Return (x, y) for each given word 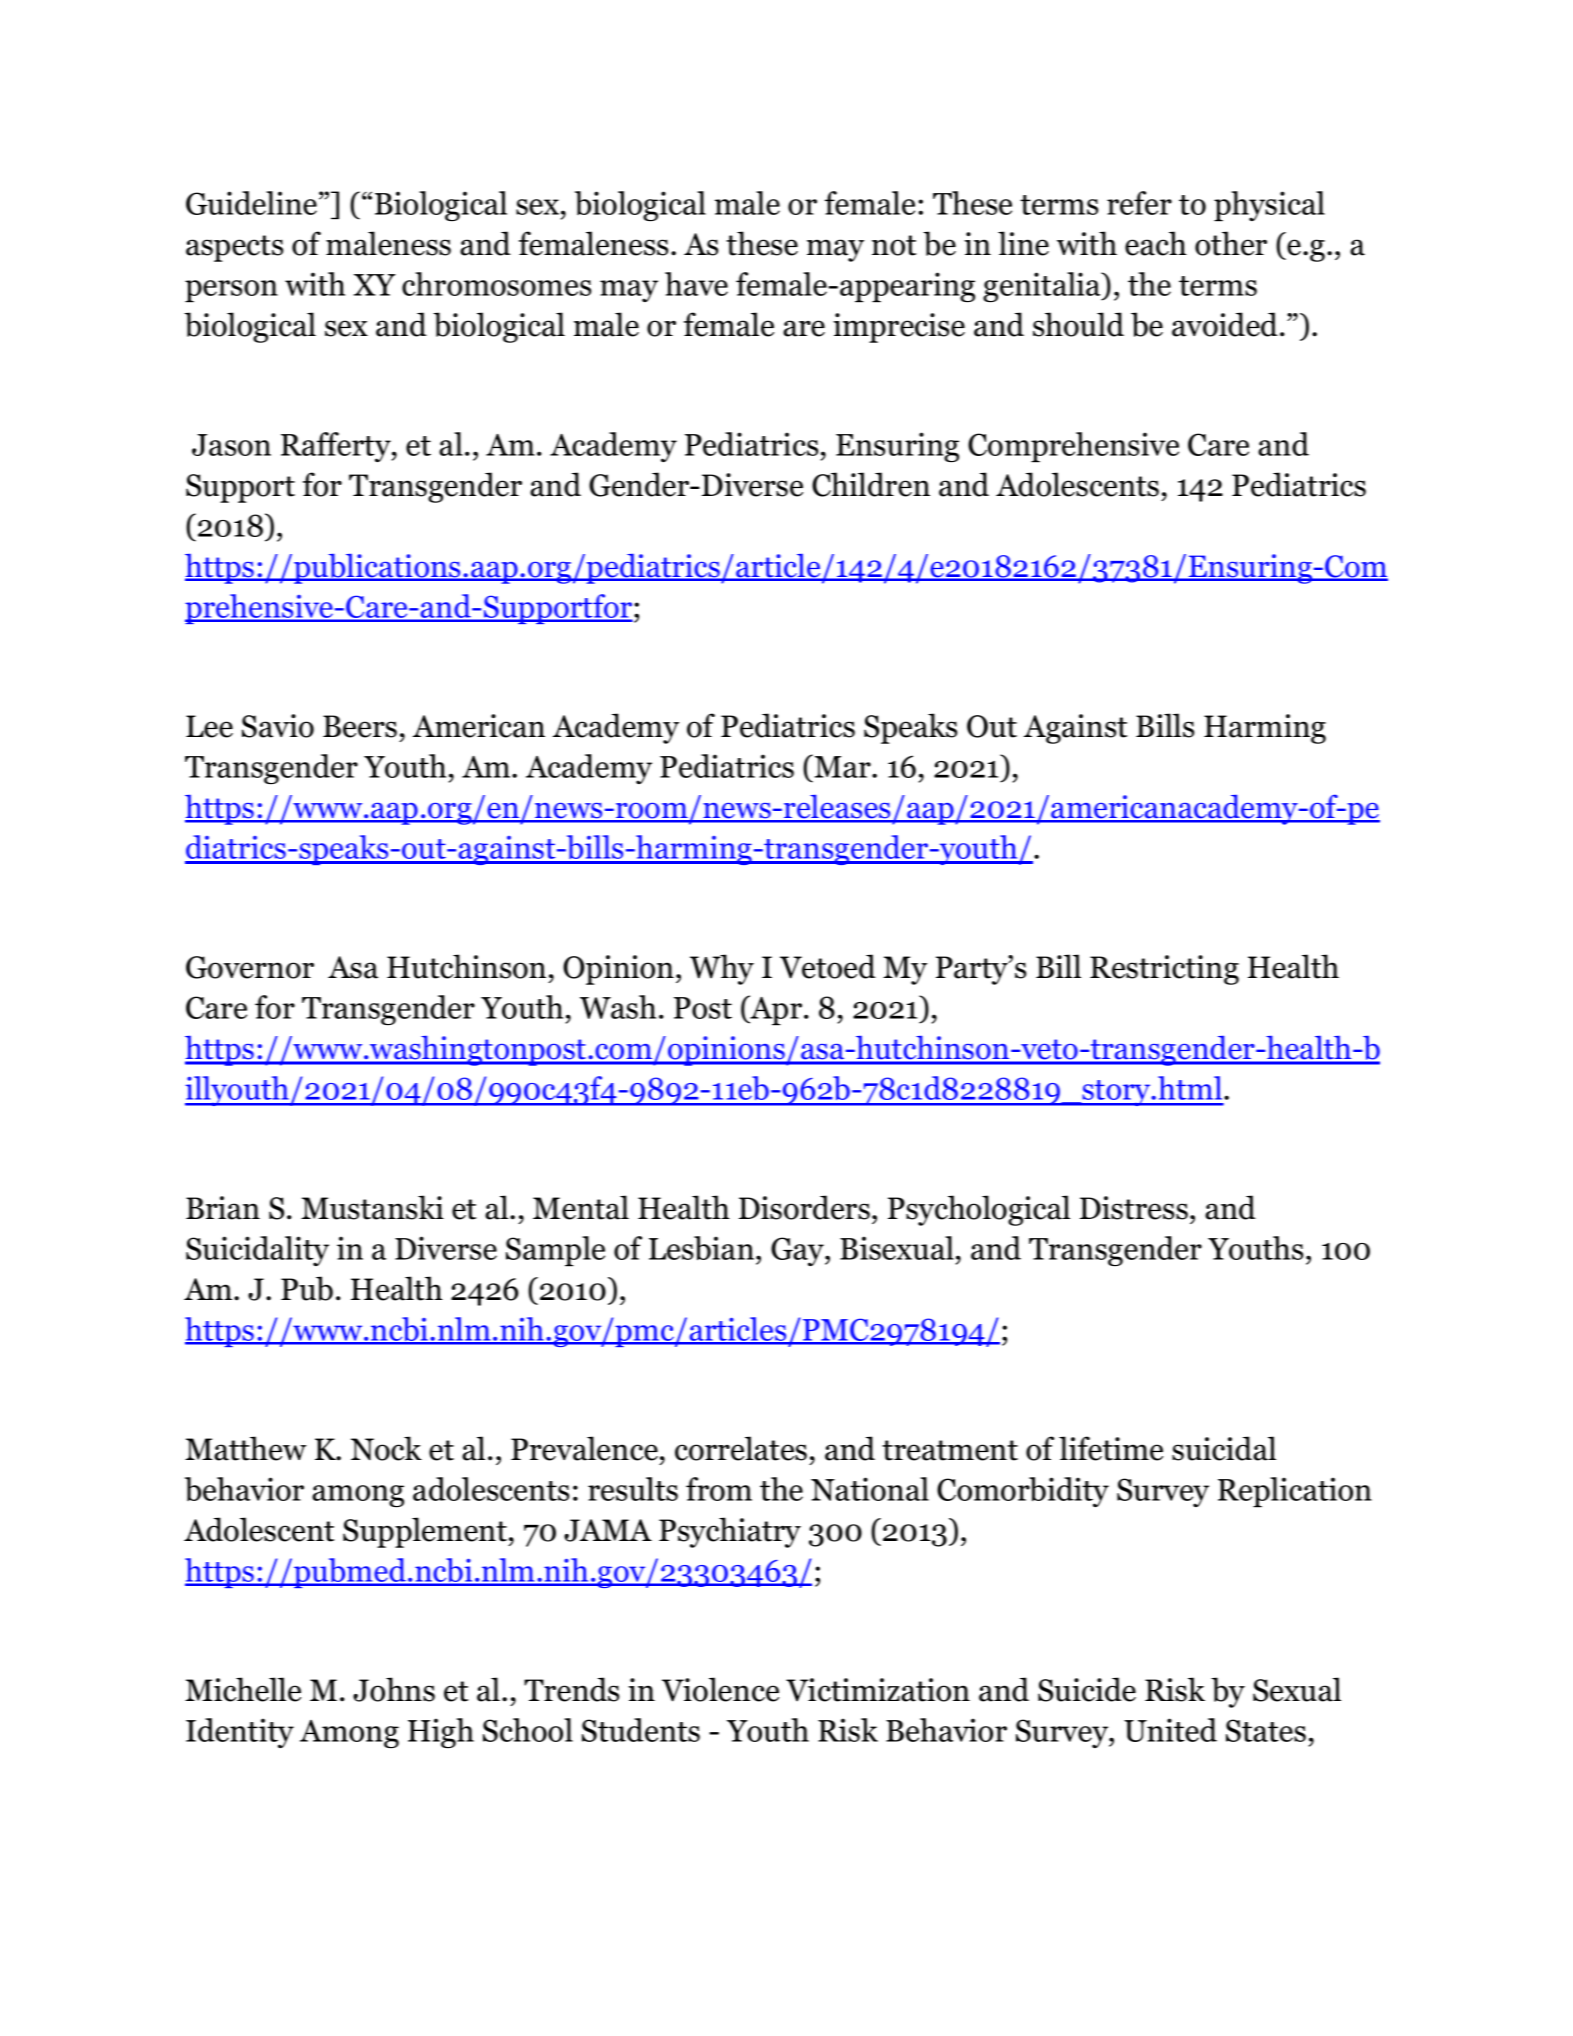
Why (722, 969)
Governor (250, 967)
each (1156, 243)
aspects (234, 248)
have (696, 284)
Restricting (1164, 970)
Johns (394, 1689)
